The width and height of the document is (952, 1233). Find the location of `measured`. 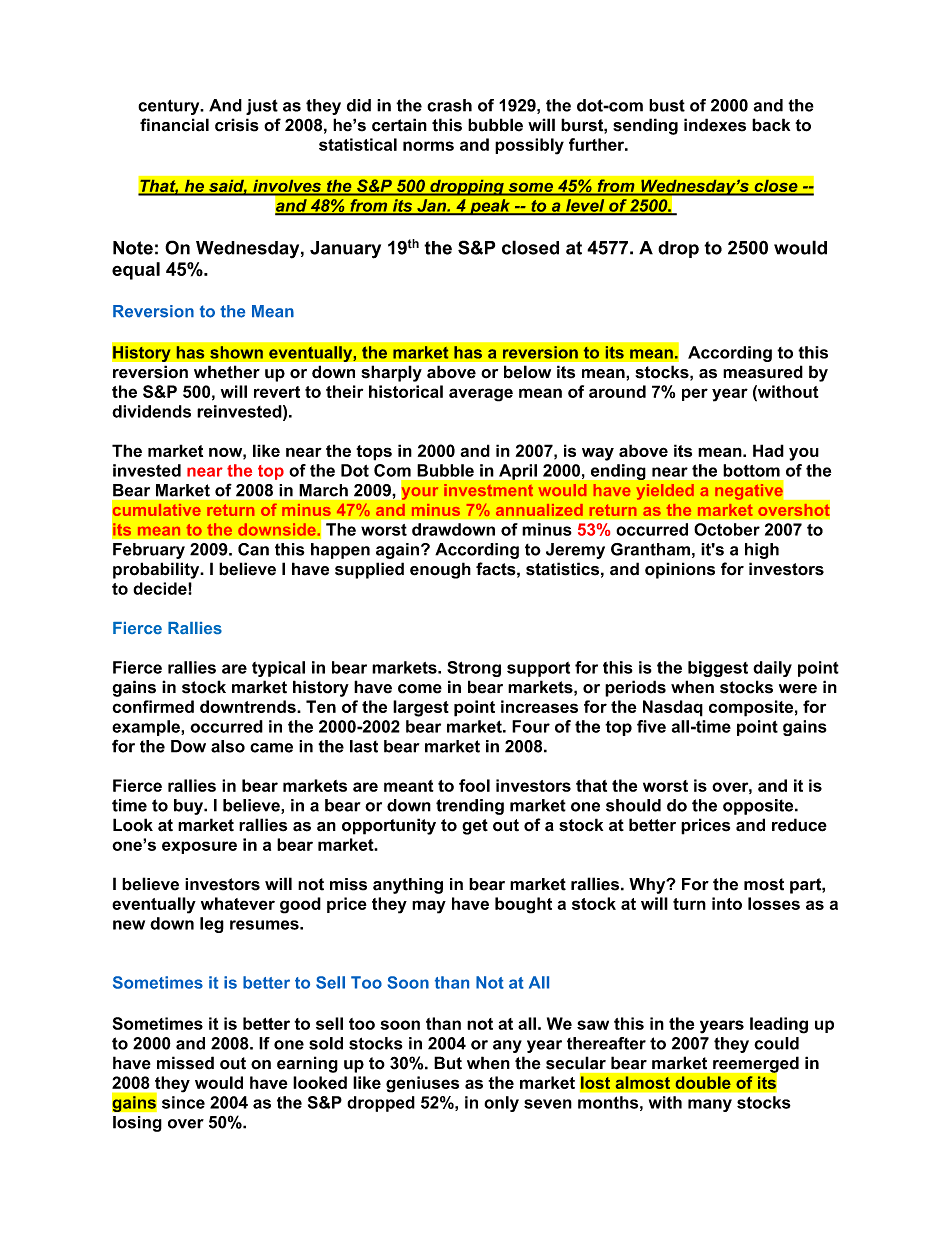

measured is located at coordinates (763, 372).
